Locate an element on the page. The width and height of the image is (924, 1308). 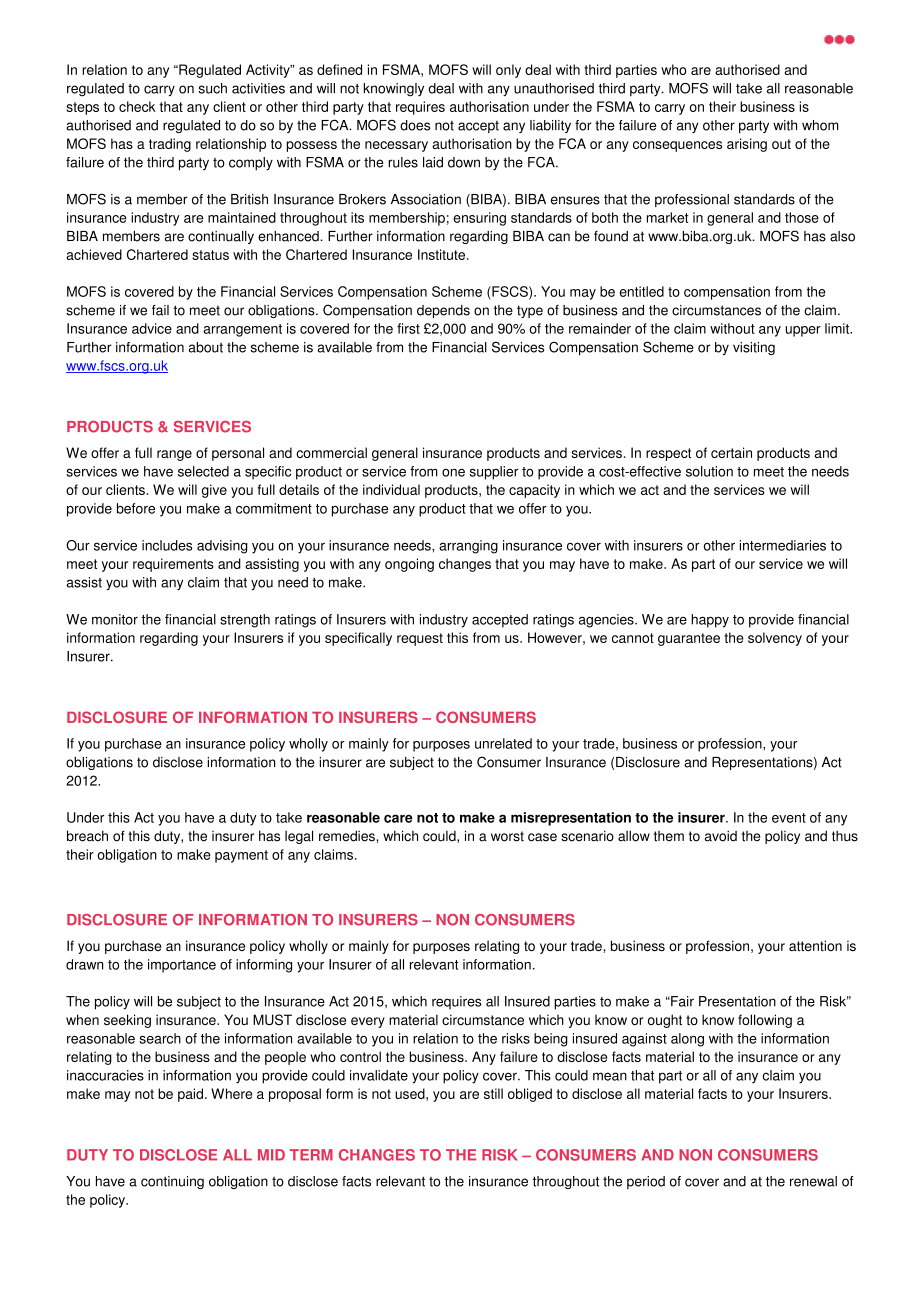
request is located at coordinates (420, 639).
